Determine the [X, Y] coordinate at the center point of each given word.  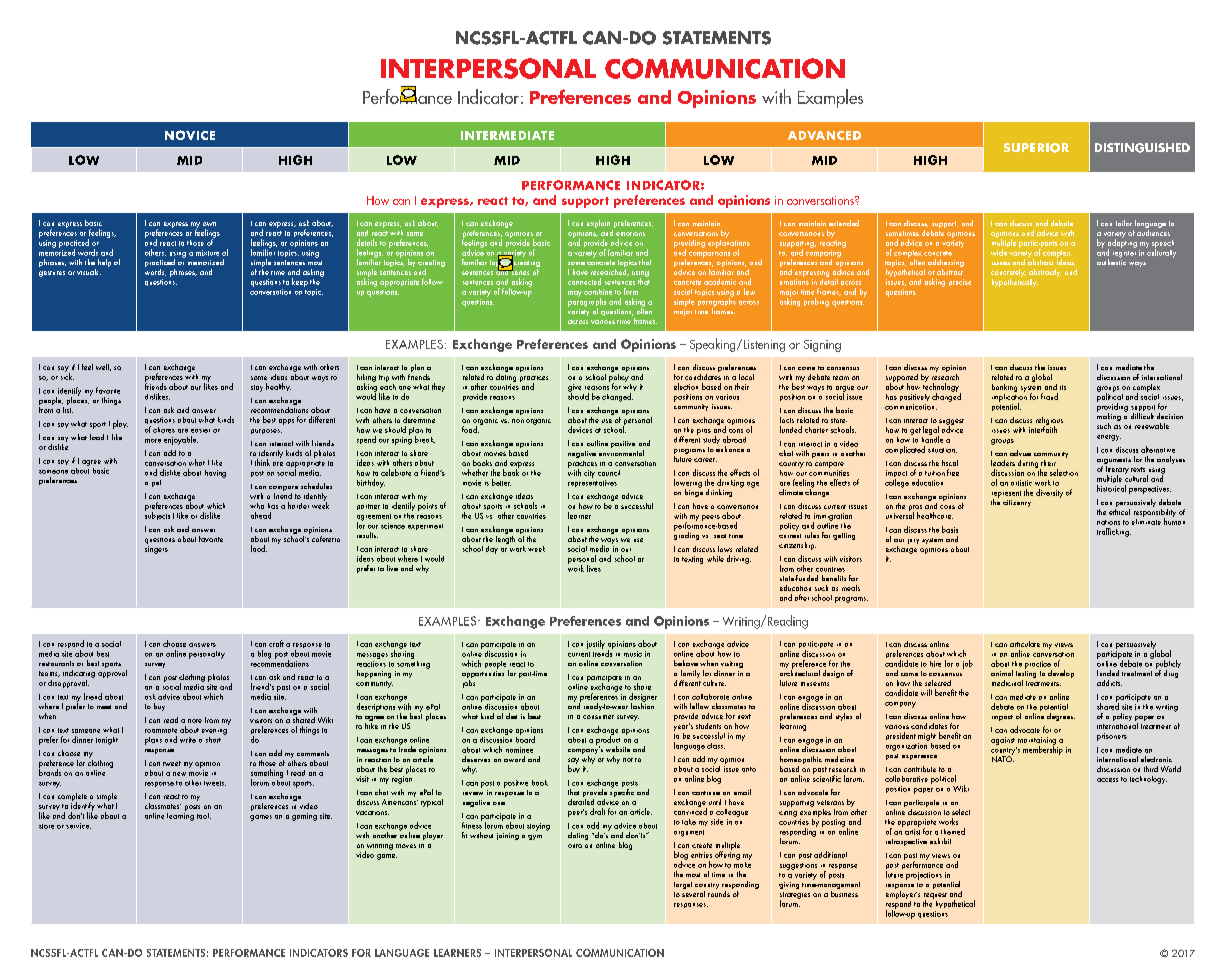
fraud [1049, 396]
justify [596, 644]
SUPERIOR [1036, 148]
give [574, 389]
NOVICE [190, 135]
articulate [1025, 644]
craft [276, 643]
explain [598, 224]
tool [204, 816]
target [683, 885]
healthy [278, 387]
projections [924, 876]
